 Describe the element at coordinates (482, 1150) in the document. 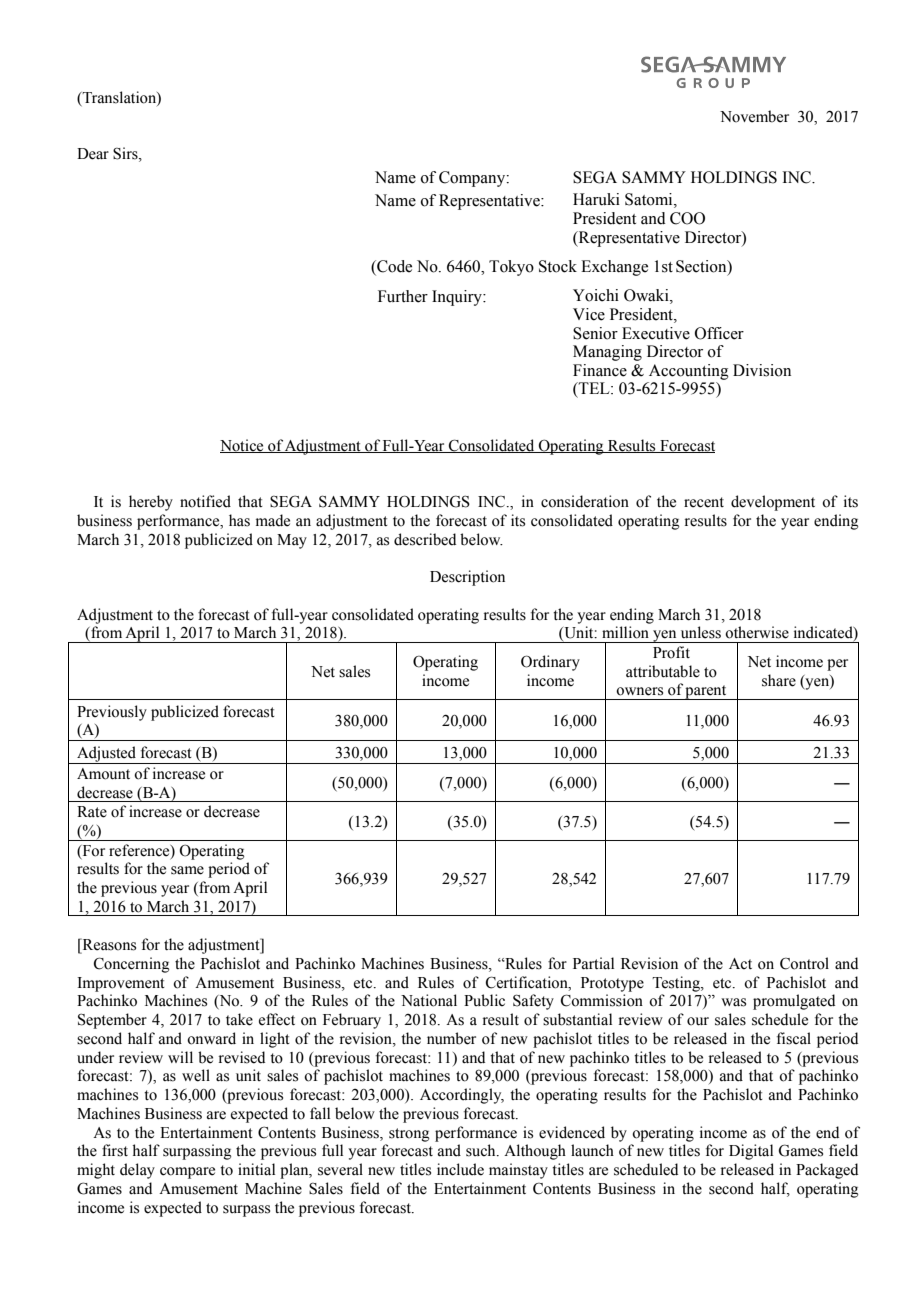

I see `such` at that location.
